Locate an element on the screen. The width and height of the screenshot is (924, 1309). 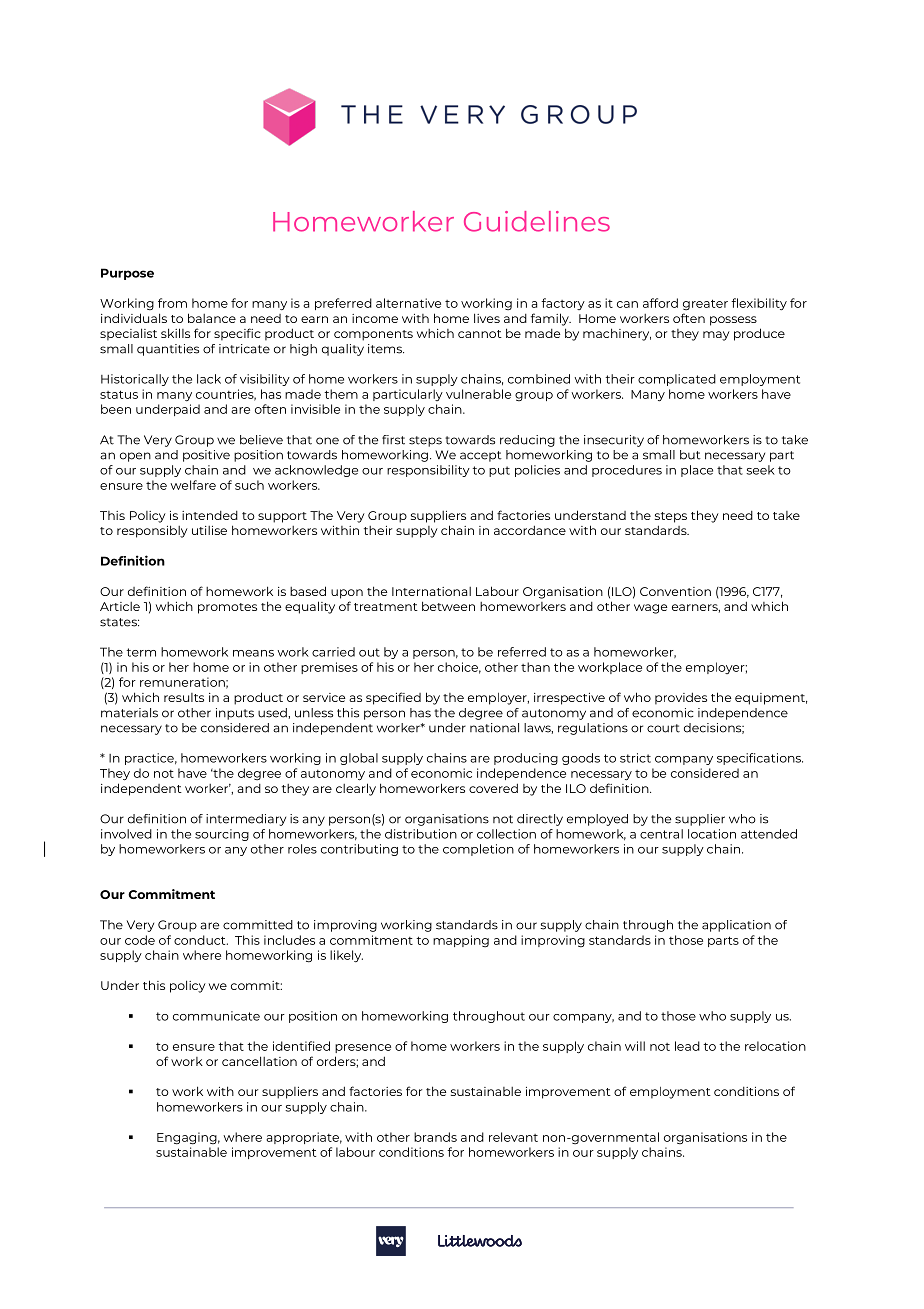
Purpose is located at coordinates (127, 274).
